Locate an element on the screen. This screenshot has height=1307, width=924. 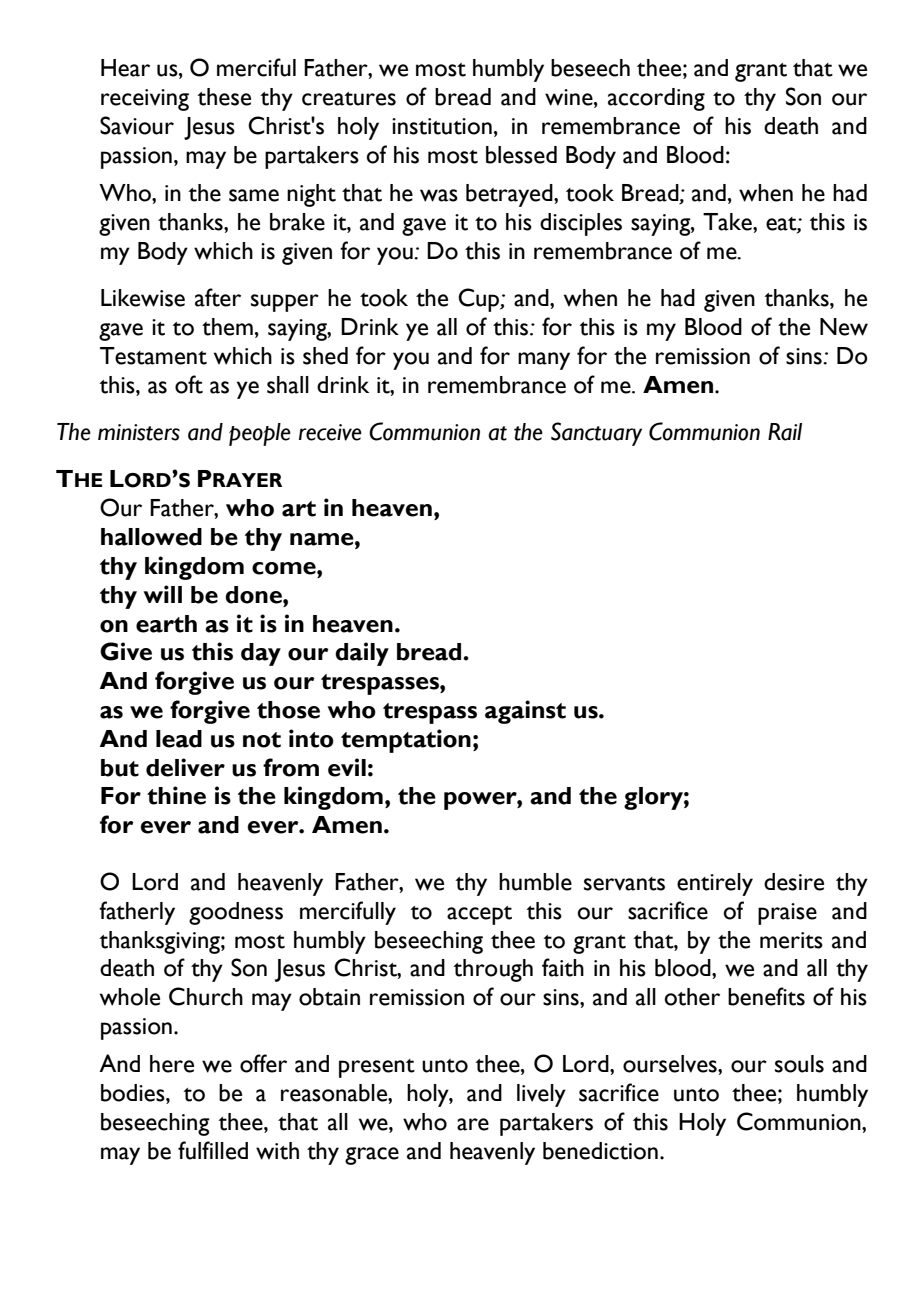
souls is located at coordinates (799, 1064).
